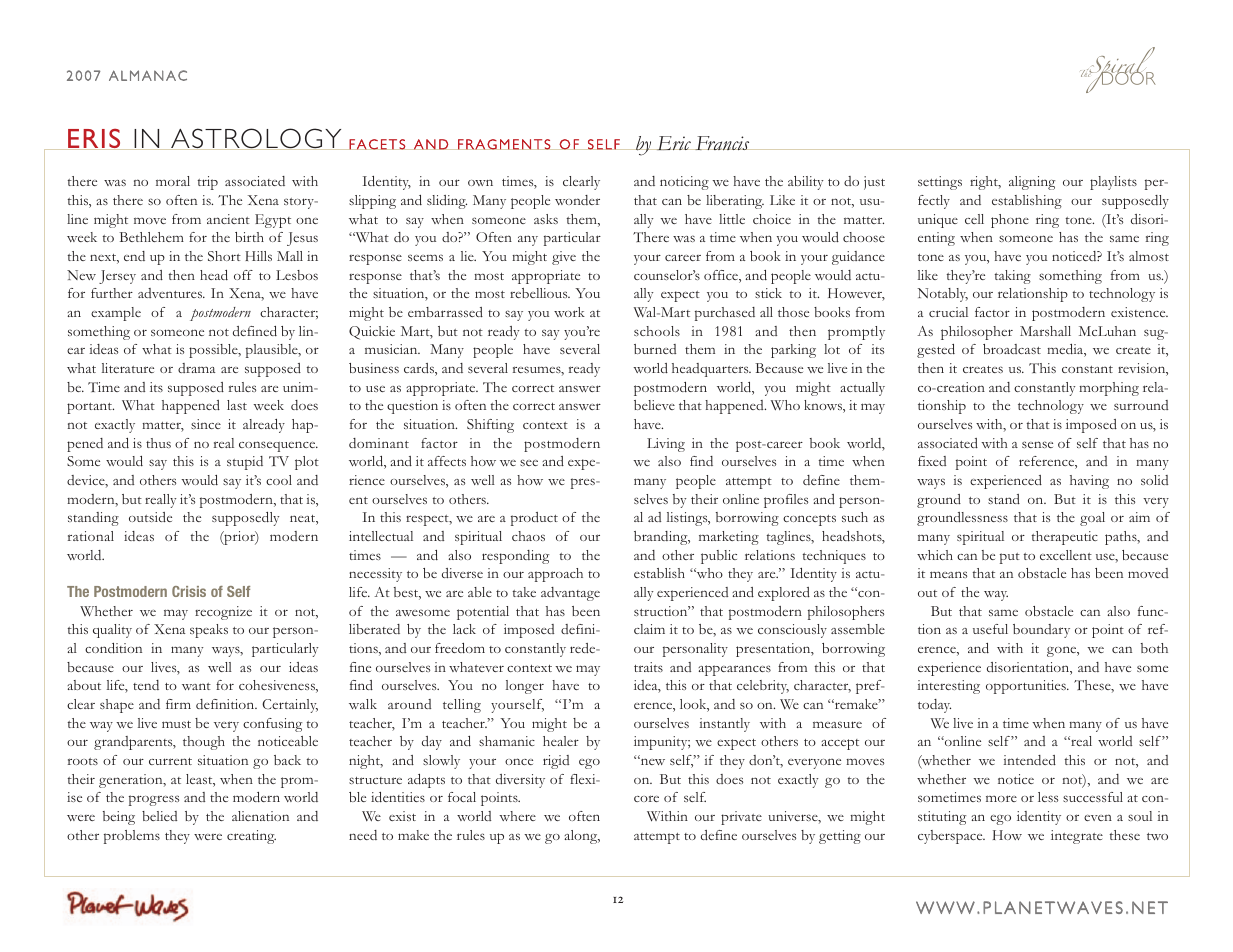 The width and height of the screenshot is (1233, 952). What do you see at coordinates (646, 798) in the screenshot?
I see `core` at bounding box center [646, 798].
